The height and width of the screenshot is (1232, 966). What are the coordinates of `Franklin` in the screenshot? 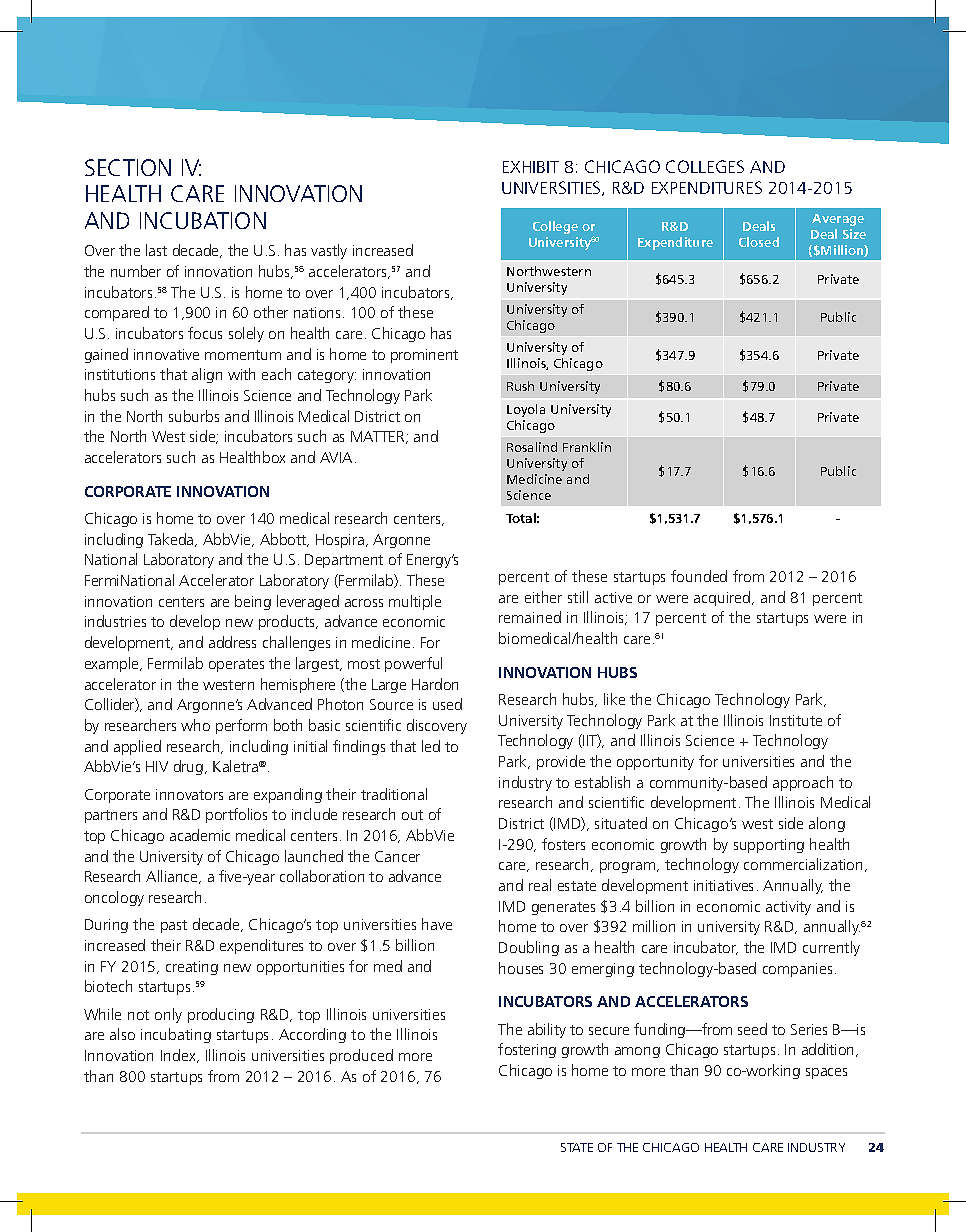 It's located at (587, 447).
